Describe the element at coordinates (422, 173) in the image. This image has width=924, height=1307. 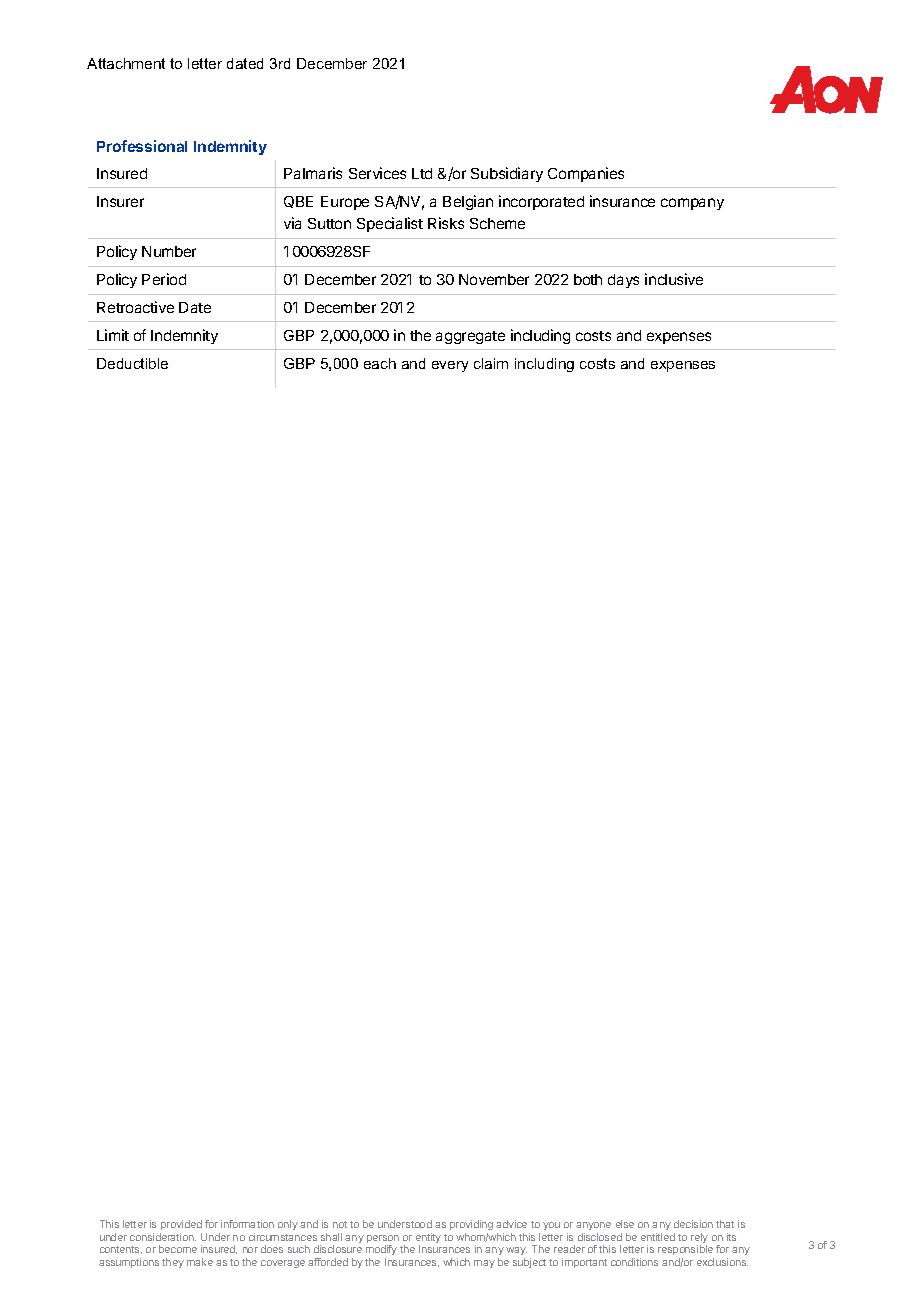
I see `Ltd` at that location.
